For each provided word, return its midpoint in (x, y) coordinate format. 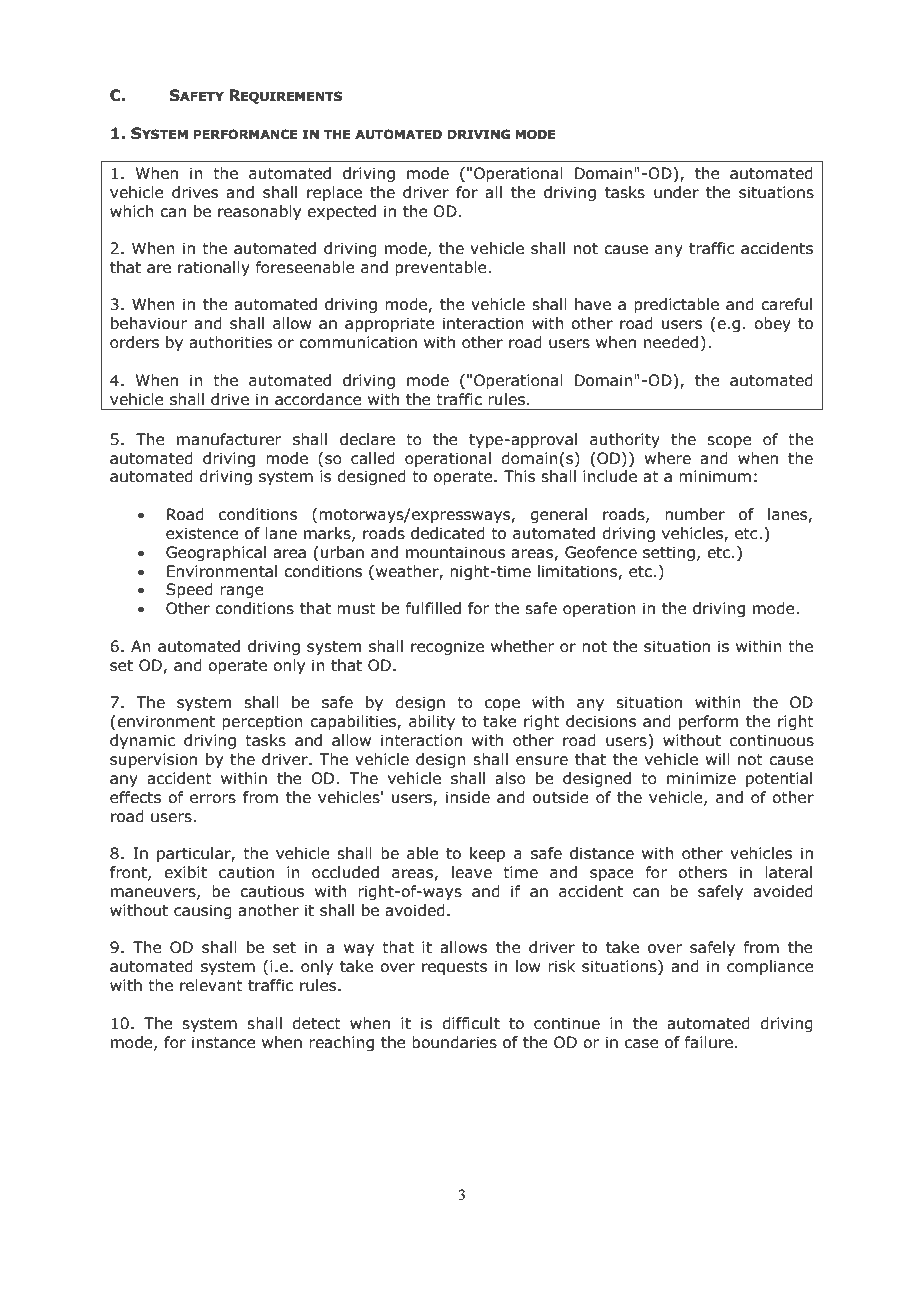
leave (472, 872)
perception (262, 722)
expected (341, 212)
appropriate (390, 324)
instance (224, 1042)
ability (432, 722)
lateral (788, 872)
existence (202, 533)
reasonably (259, 212)
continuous (772, 740)
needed (671, 342)
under (676, 192)
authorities (230, 342)
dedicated (448, 533)
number (695, 514)
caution (246, 872)
